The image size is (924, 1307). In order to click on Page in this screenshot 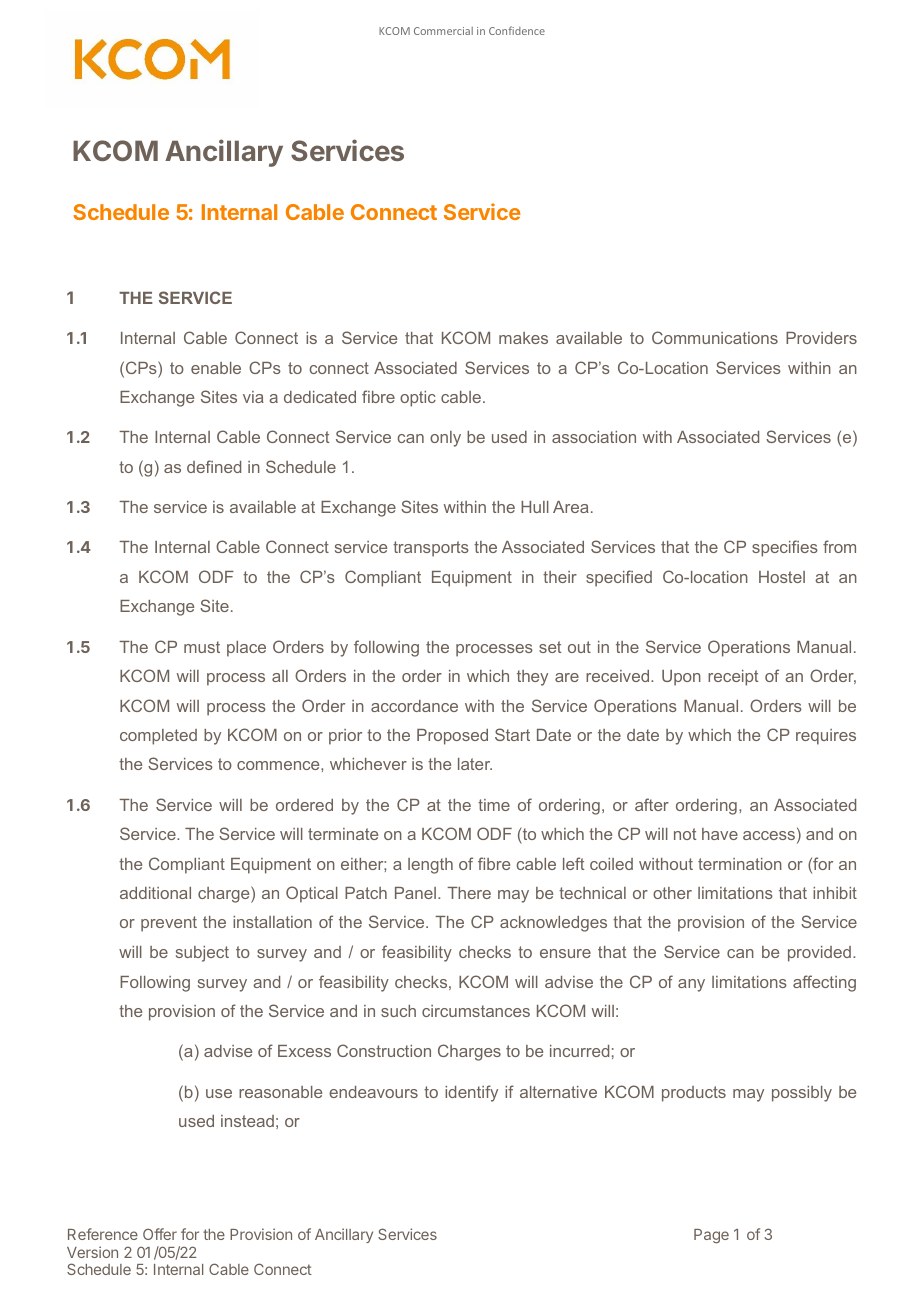, I will do `click(711, 1236)`.
